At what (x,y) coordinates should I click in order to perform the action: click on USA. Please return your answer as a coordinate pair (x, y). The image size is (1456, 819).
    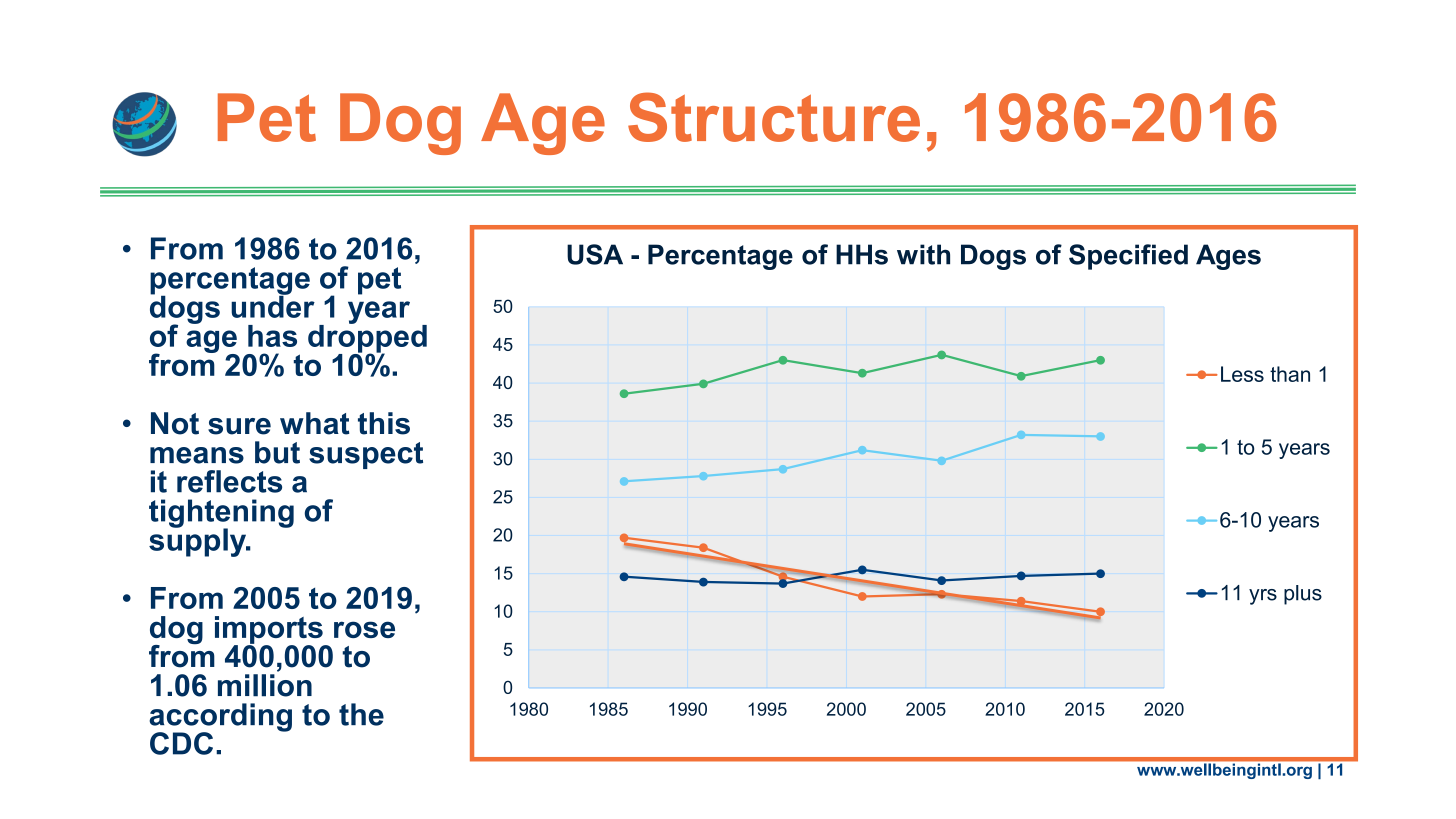
    Looking at the image, I should click on (595, 254).
